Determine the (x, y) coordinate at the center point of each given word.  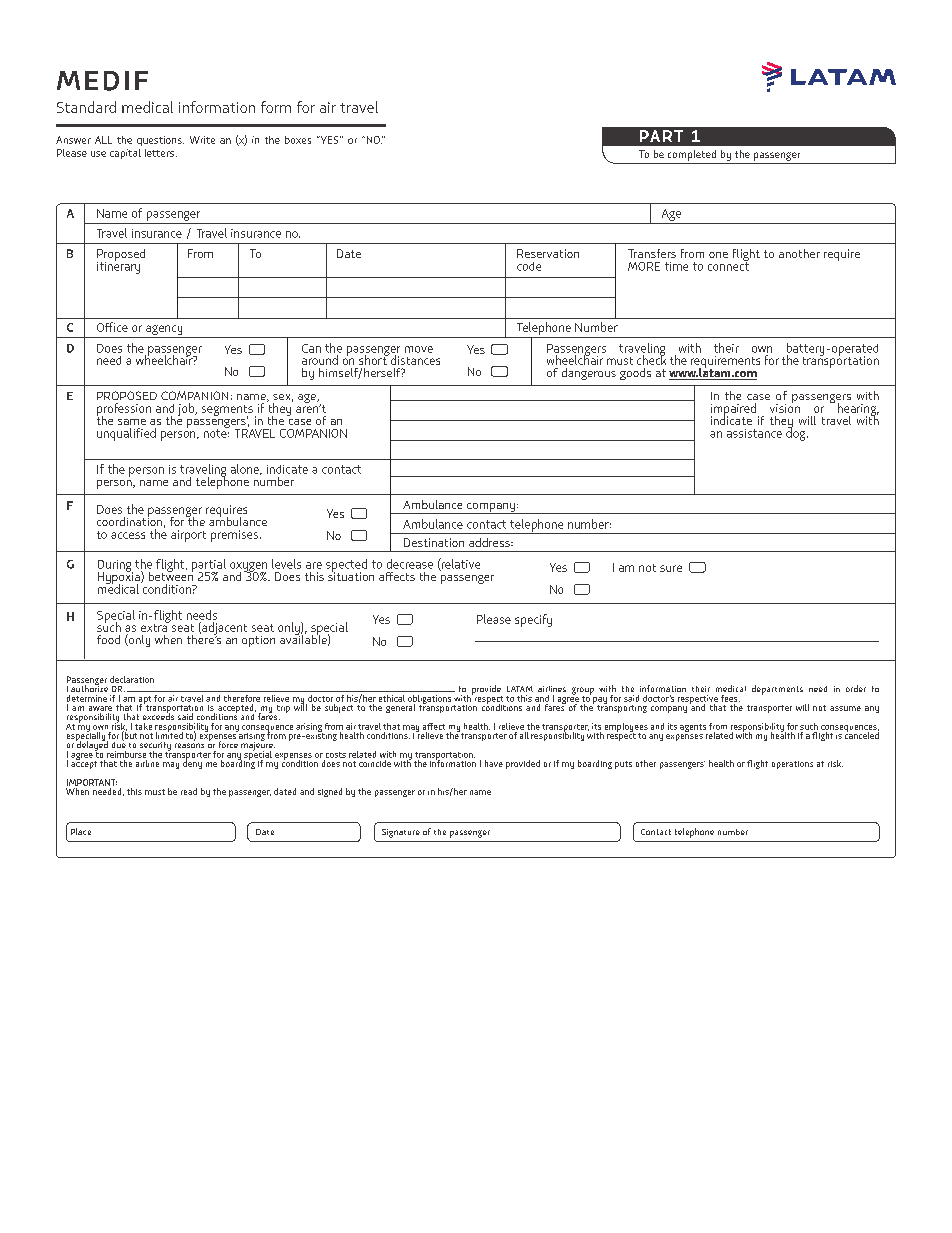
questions (160, 141)
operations (792, 765)
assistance (754, 433)
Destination (434, 542)
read (189, 791)
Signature (401, 833)
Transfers (652, 253)
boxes (298, 140)
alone (246, 469)
